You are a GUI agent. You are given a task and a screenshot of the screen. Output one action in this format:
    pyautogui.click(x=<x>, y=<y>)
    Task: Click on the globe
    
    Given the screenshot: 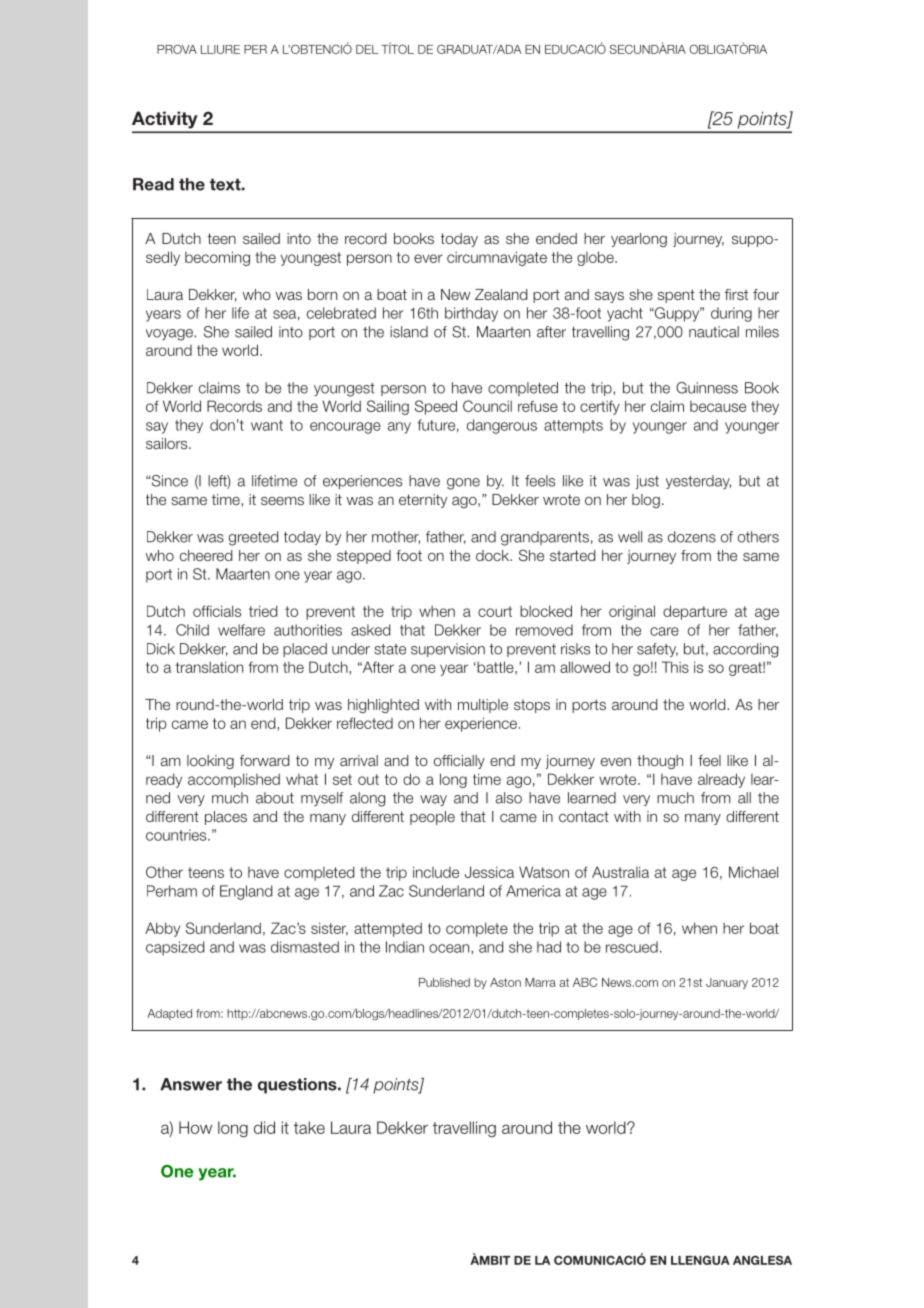 What is the action you would take?
    pyautogui.click(x=596, y=258)
